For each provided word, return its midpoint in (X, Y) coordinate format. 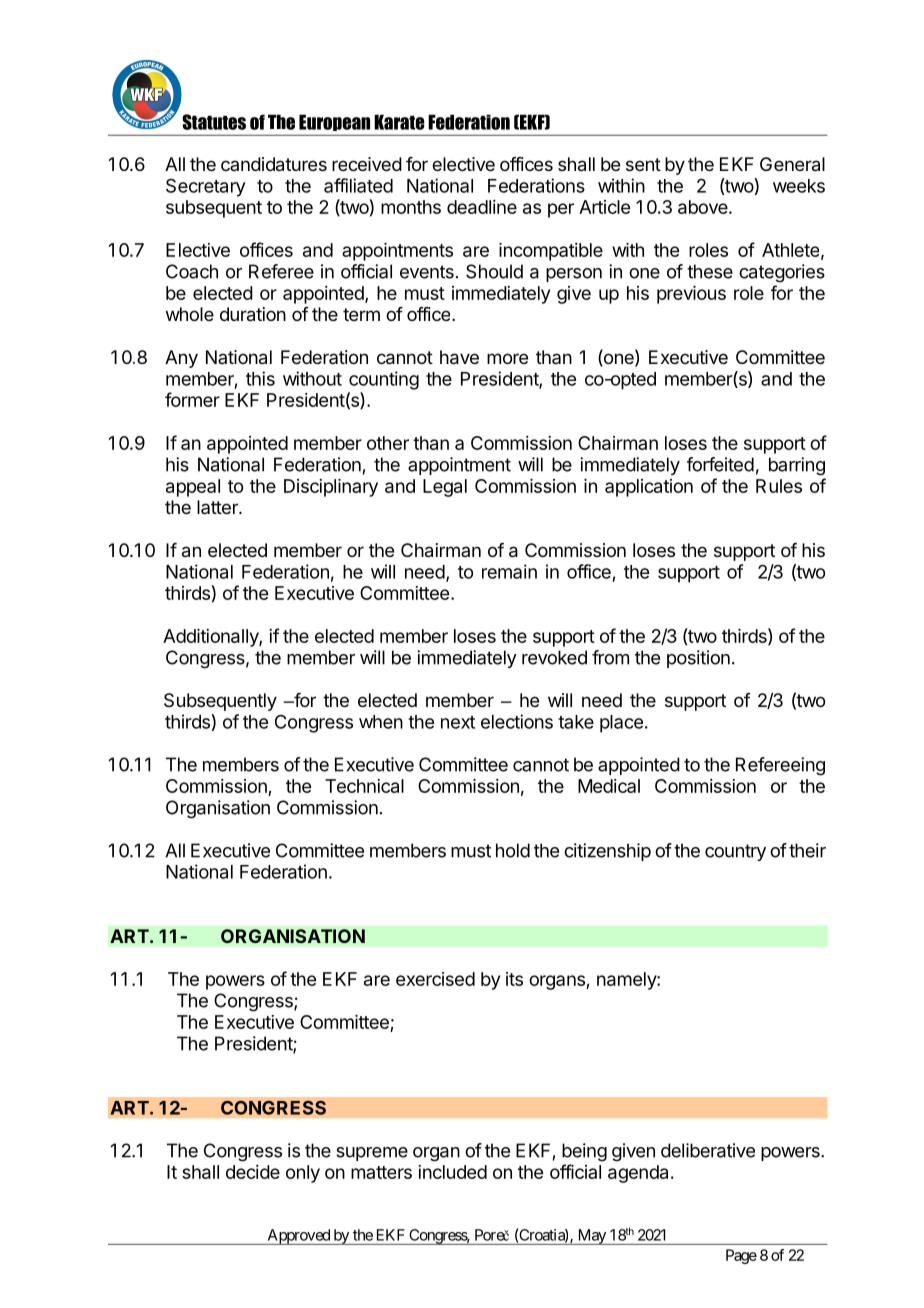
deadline (482, 207)
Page (741, 1256)
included (452, 1172)
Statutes (214, 122)
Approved (298, 1237)
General (792, 164)
